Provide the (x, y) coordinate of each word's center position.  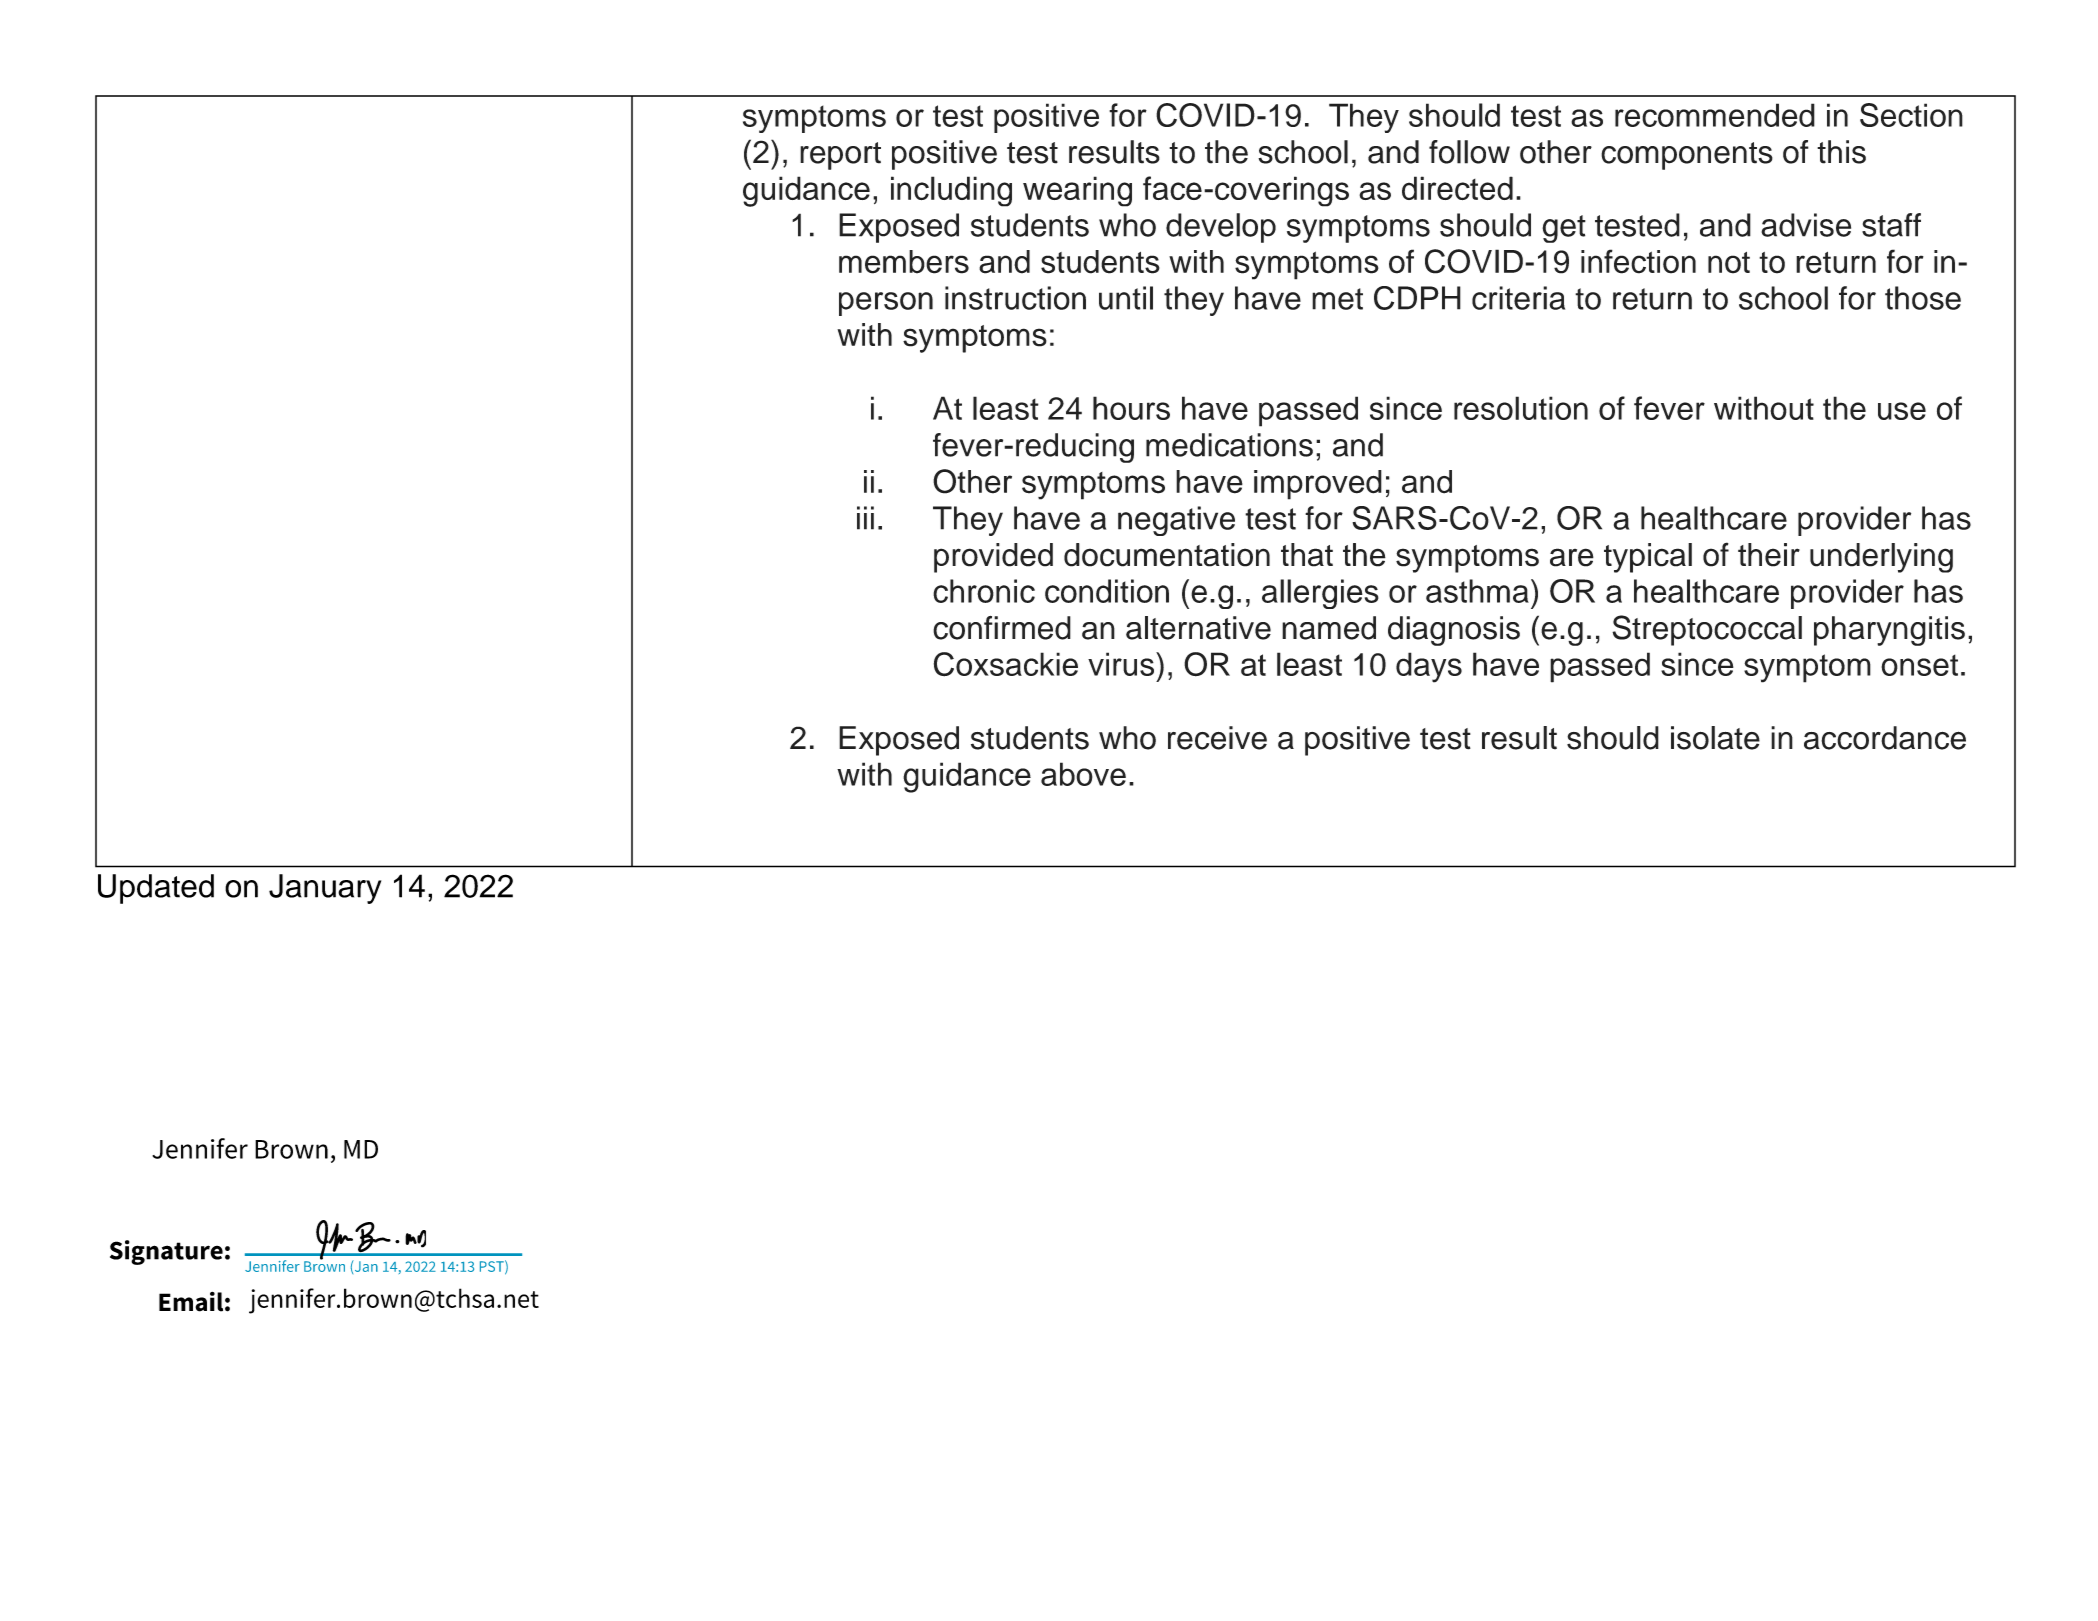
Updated (156, 889)
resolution (1521, 408)
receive (1217, 738)
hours (1131, 408)
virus (1122, 664)
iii (865, 518)
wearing (1077, 191)
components (1687, 156)
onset (1919, 665)
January (325, 889)
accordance (1885, 738)
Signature (166, 1252)
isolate (1715, 738)
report (840, 156)
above (1083, 774)
